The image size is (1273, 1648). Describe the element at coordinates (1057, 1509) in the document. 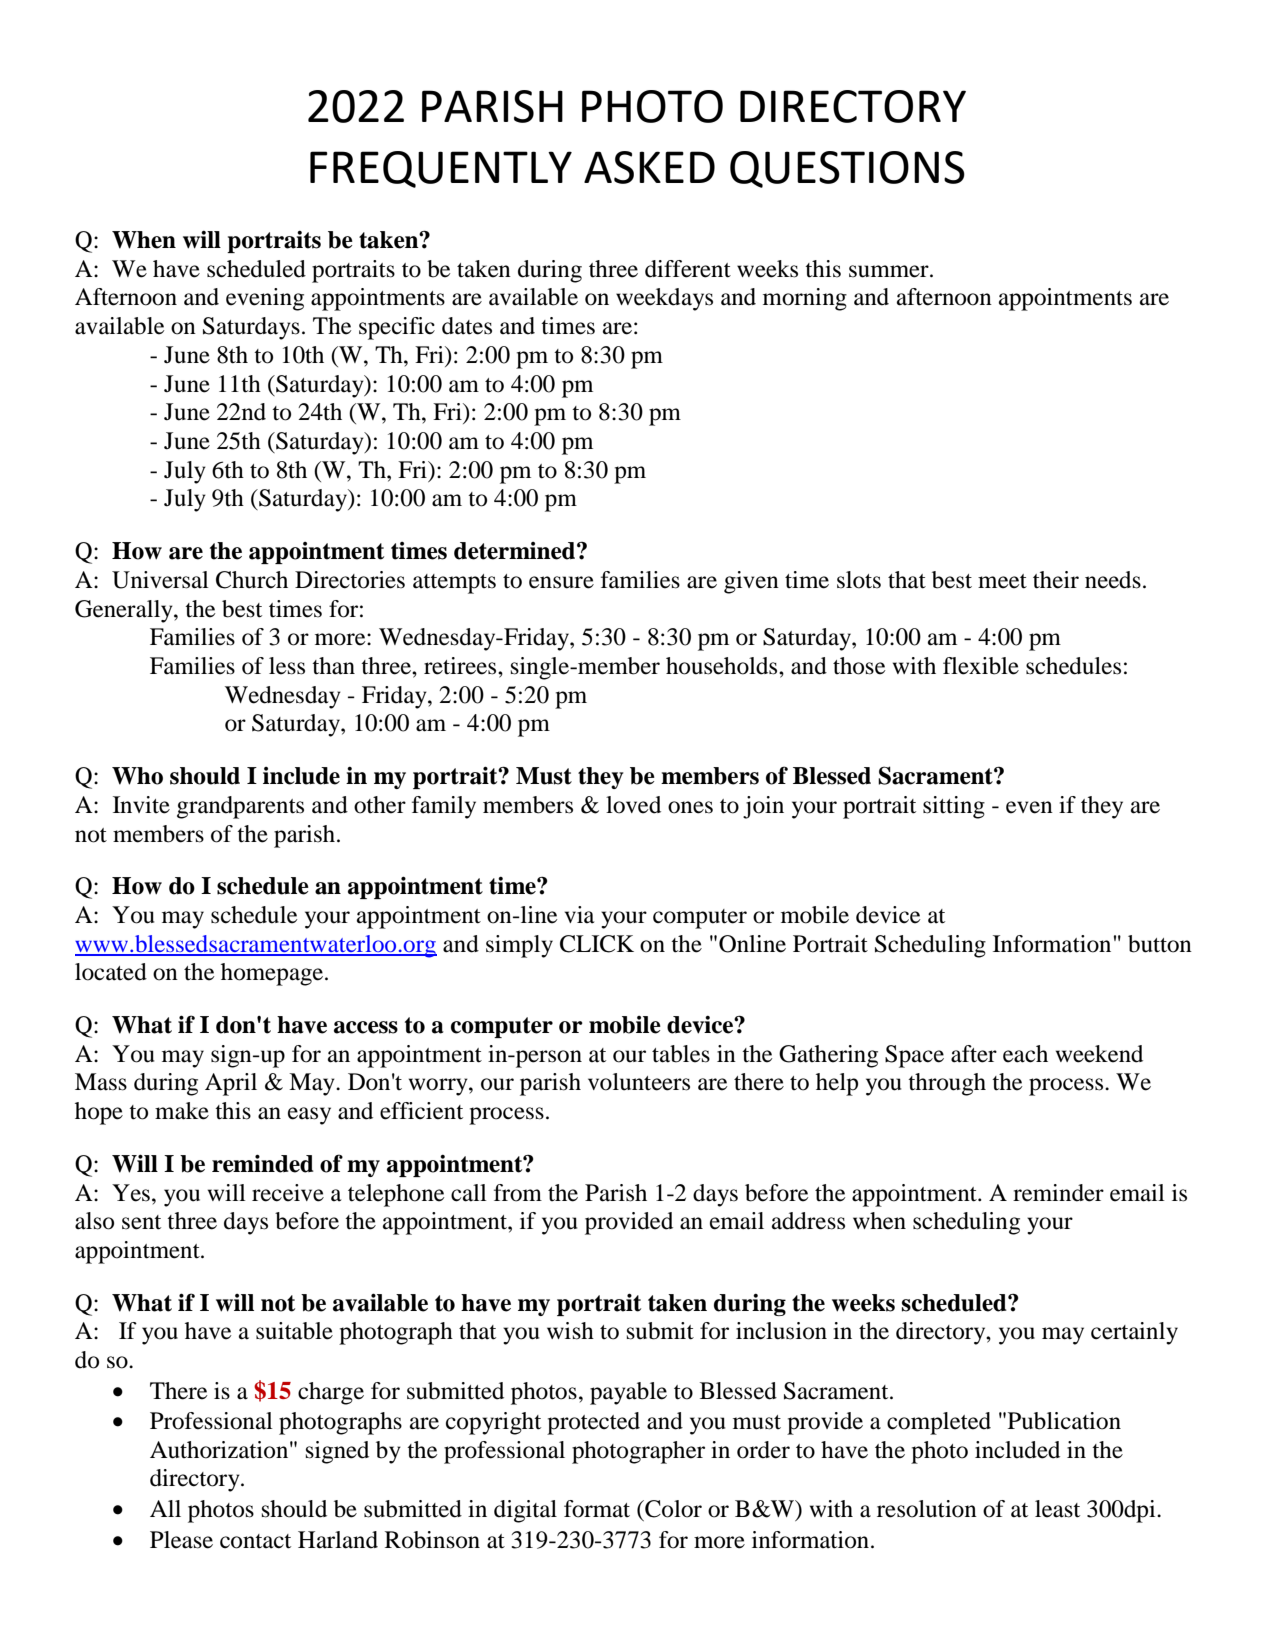

I see `least` at that location.
